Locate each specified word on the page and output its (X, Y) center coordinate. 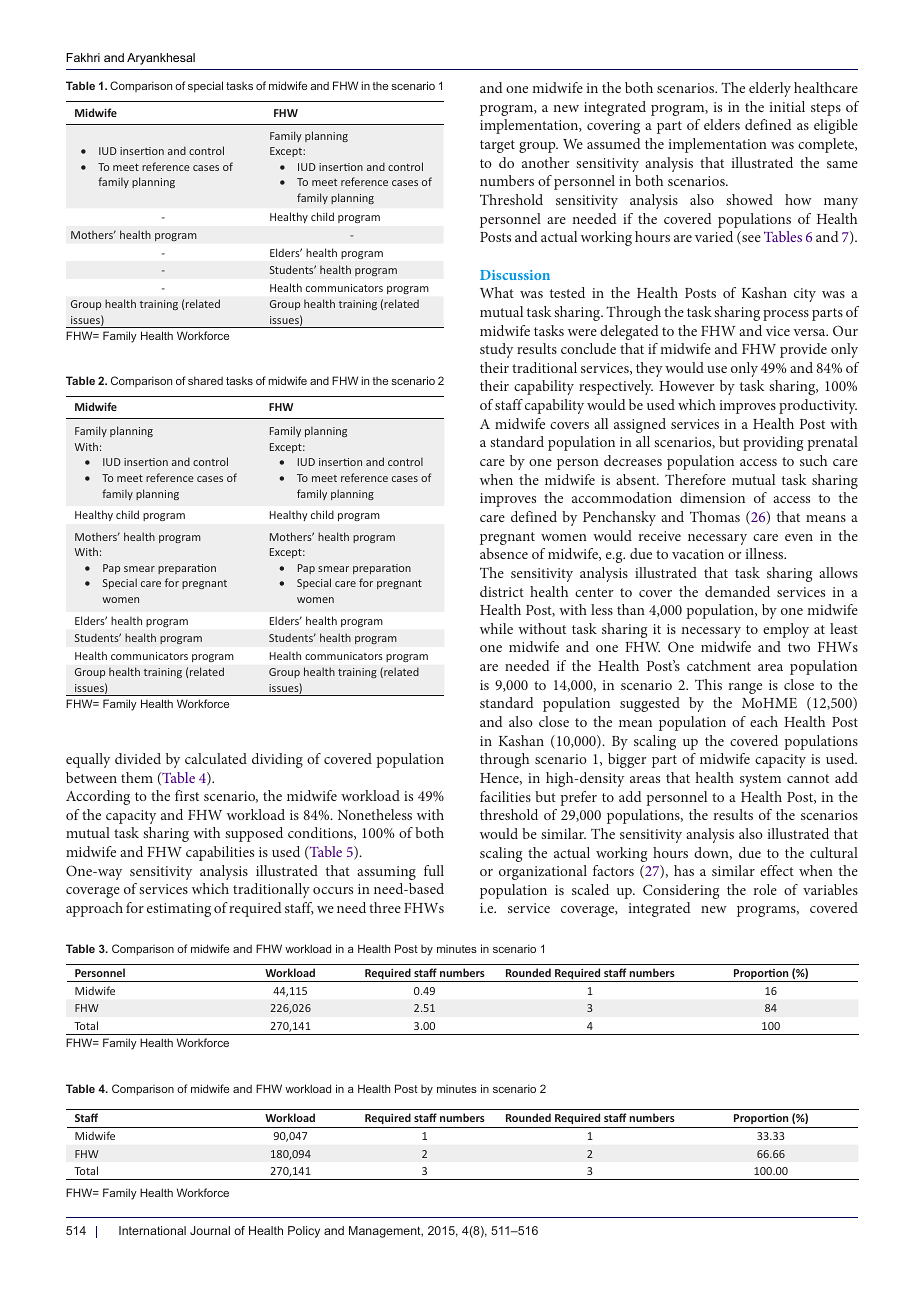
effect (777, 870)
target (497, 146)
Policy (304, 1232)
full (434, 870)
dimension (712, 497)
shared (205, 380)
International (152, 1230)
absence (504, 553)
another (545, 162)
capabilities (220, 853)
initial (787, 106)
